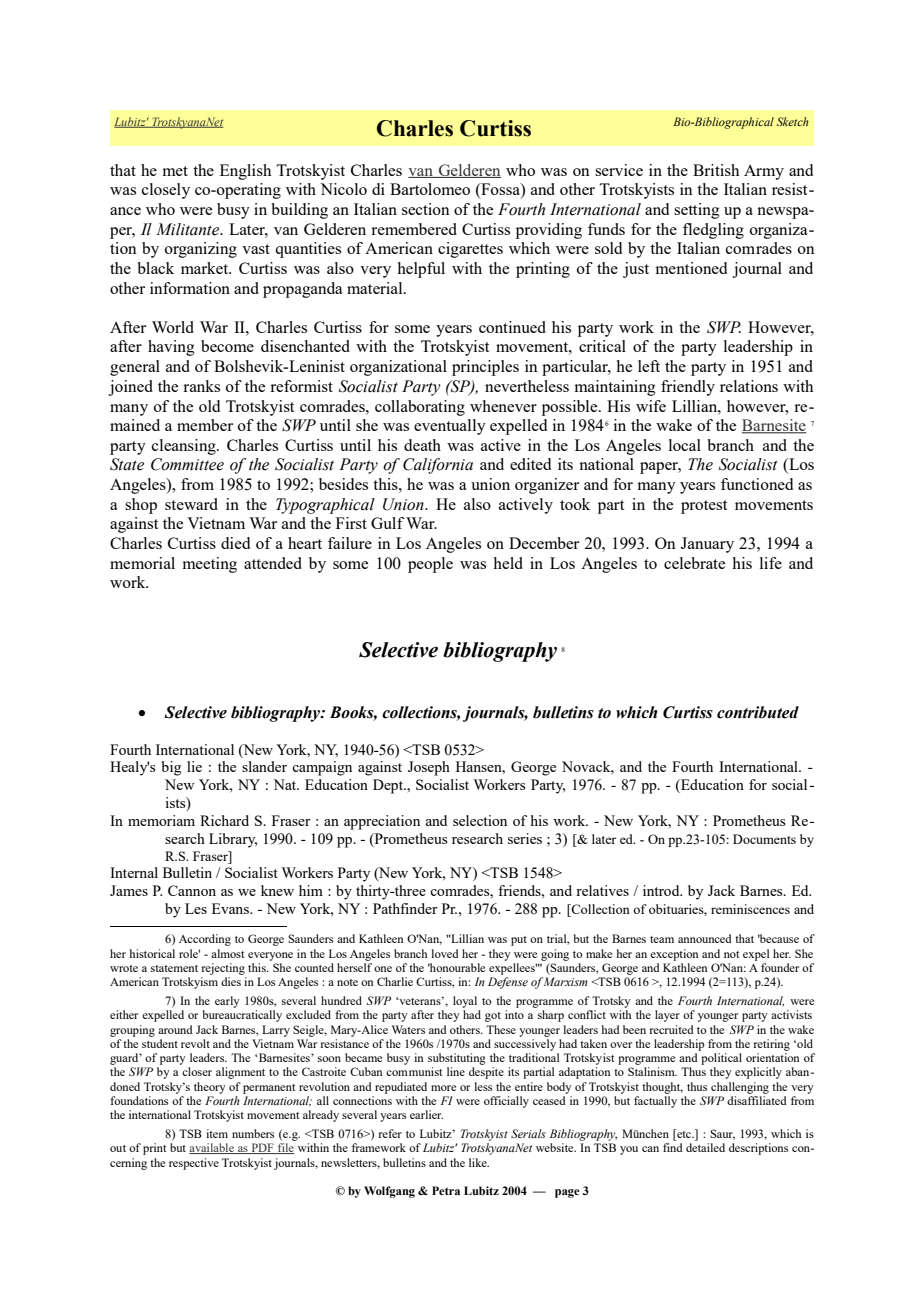 The height and width of the screenshot is (1308, 924). What do you see at coordinates (430, 189) in the screenshot?
I see `Bartolomeo` at bounding box center [430, 189].
